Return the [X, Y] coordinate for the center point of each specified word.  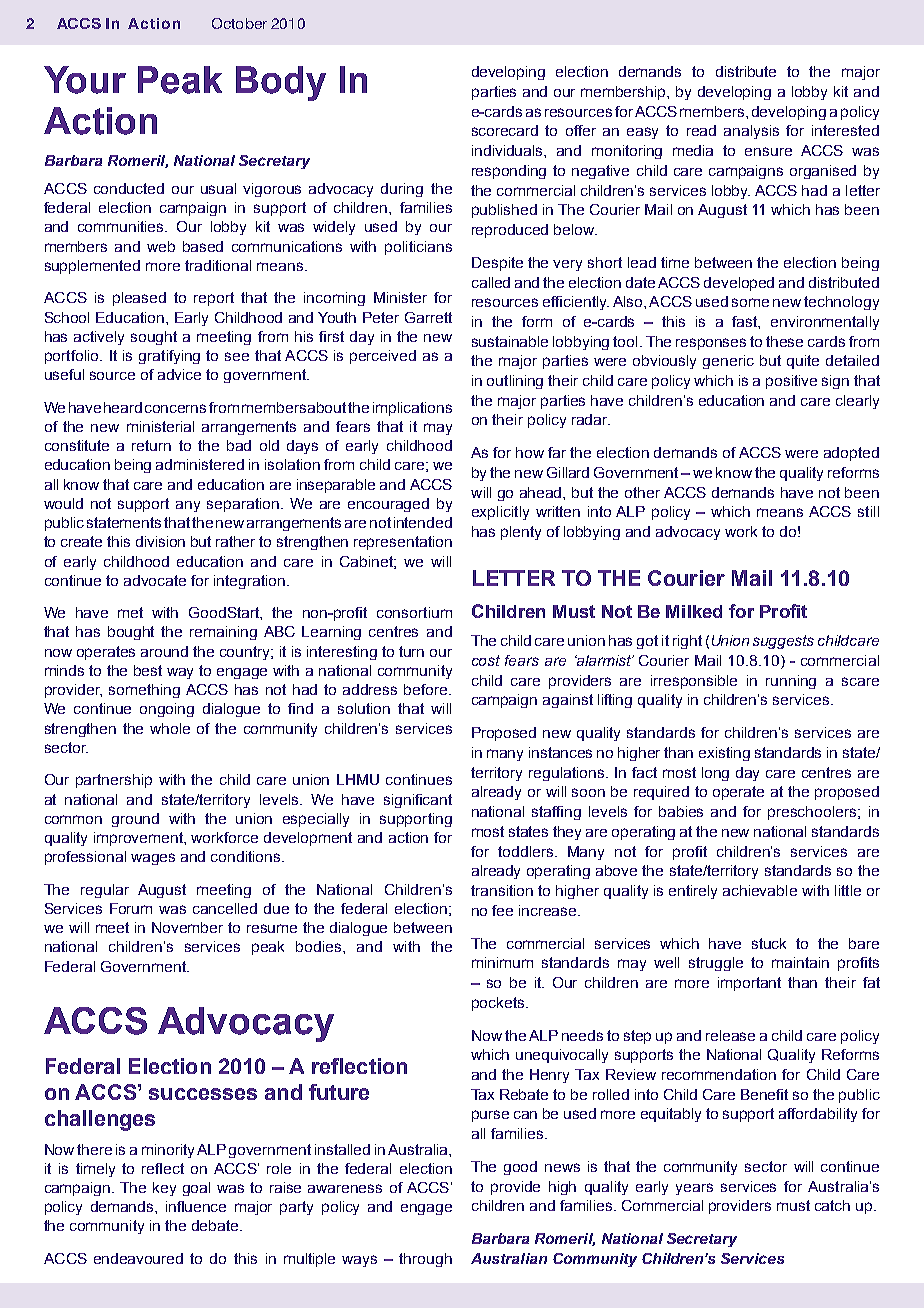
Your [85, 80]
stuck [769, 943]
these [784, 341]
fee [502, 910]
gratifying [169, 357]
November [187, 927]
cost [486, 660]
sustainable [510, 341]
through [425, 1260]
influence [196, 1206]
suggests [783, 642]
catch [832, 1205]
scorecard [505, 130]
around [164, 651]
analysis [751, 132]
